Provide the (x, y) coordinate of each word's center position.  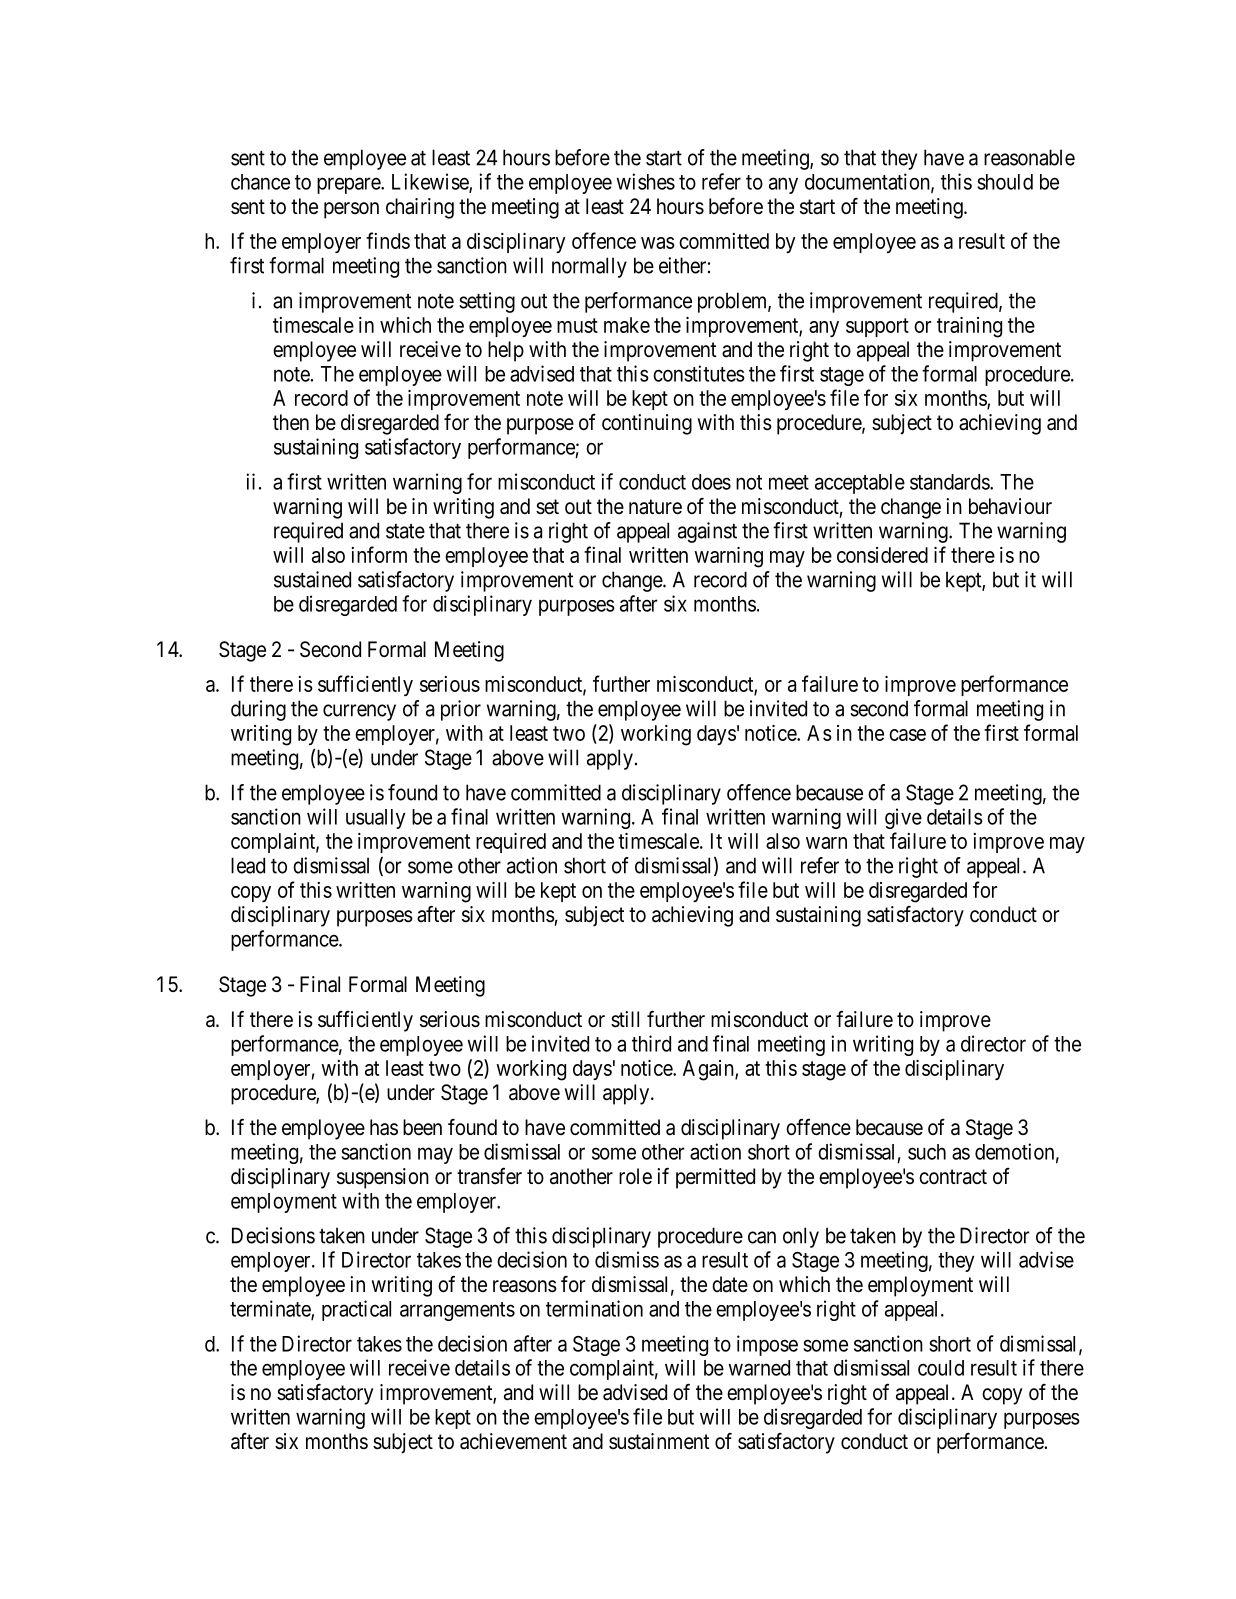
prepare (349, 185)
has (384, 1127)
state (405, 531)
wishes (646, 181)
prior (461, 710)
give (903, 818)
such (927, 1152)
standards (950, 482)
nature (655, 507)
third (651, 1043)
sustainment (659, 1441)
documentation (868, 182)
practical (356, 1310)
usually (375, 819)
